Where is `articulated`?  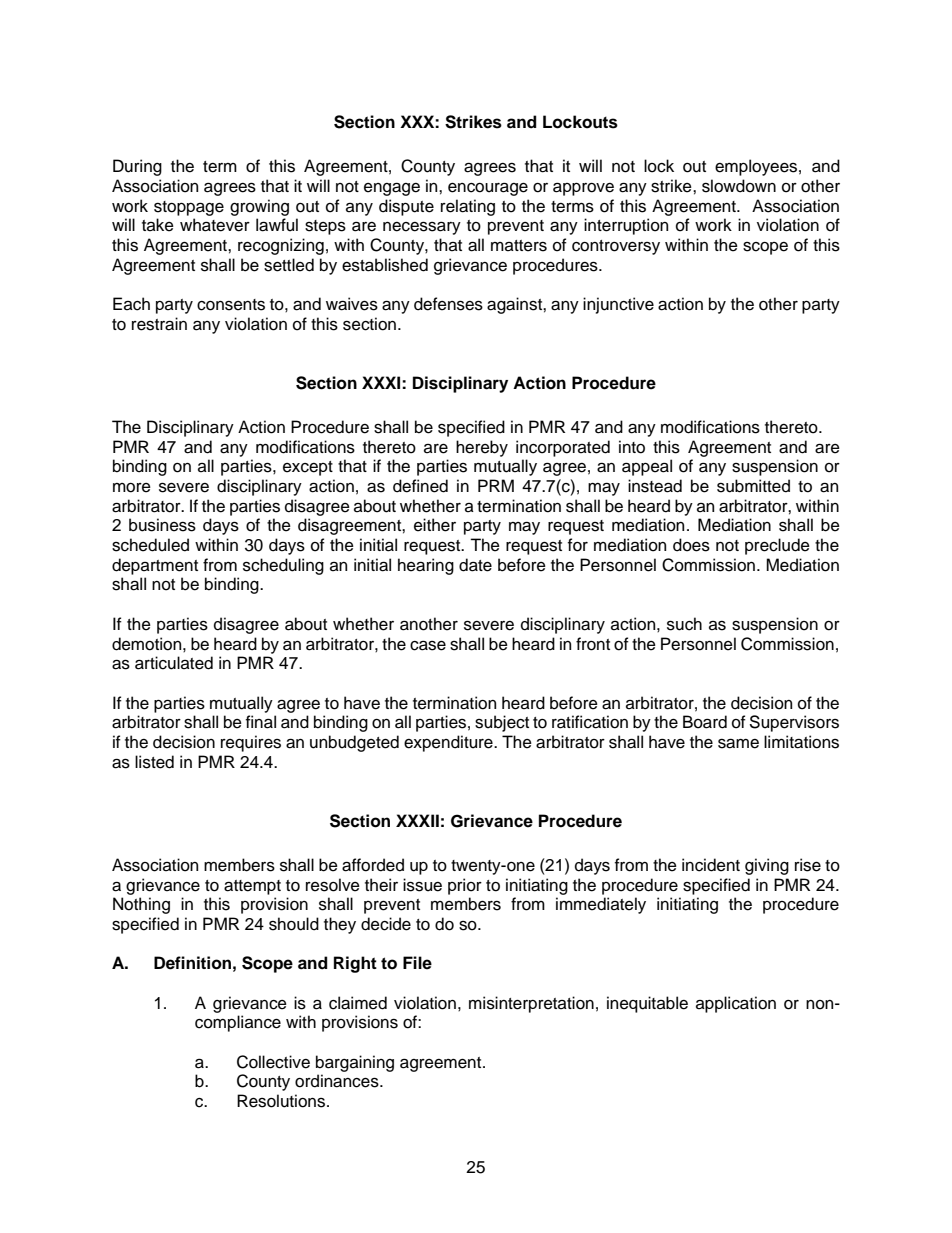 articulated is located at coordinates (174, 663).
